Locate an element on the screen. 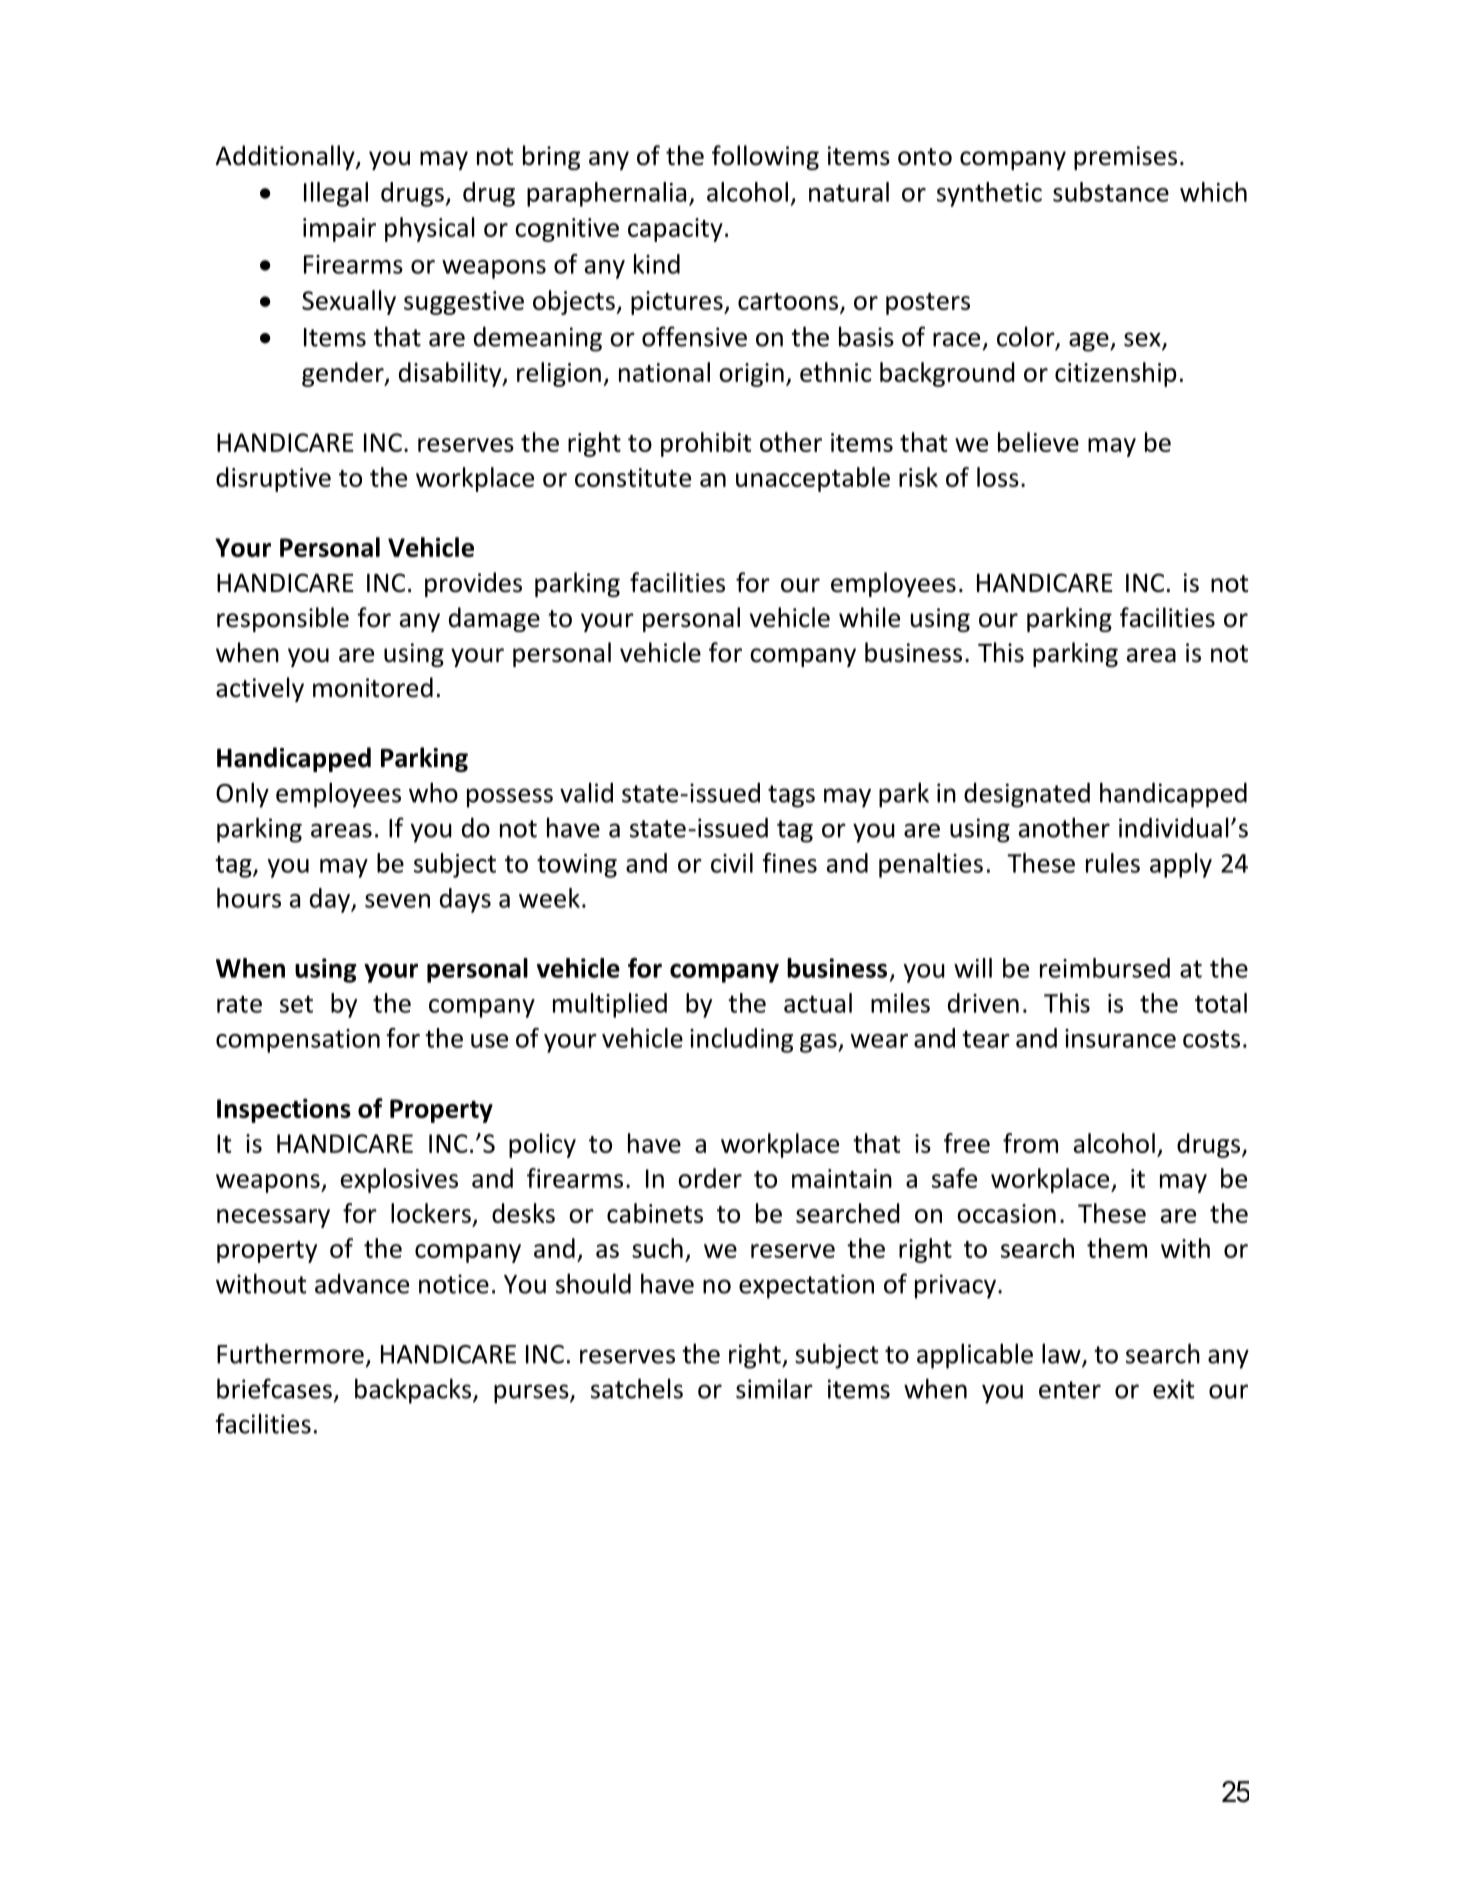  similar is located at coordinates (774, 1388).
